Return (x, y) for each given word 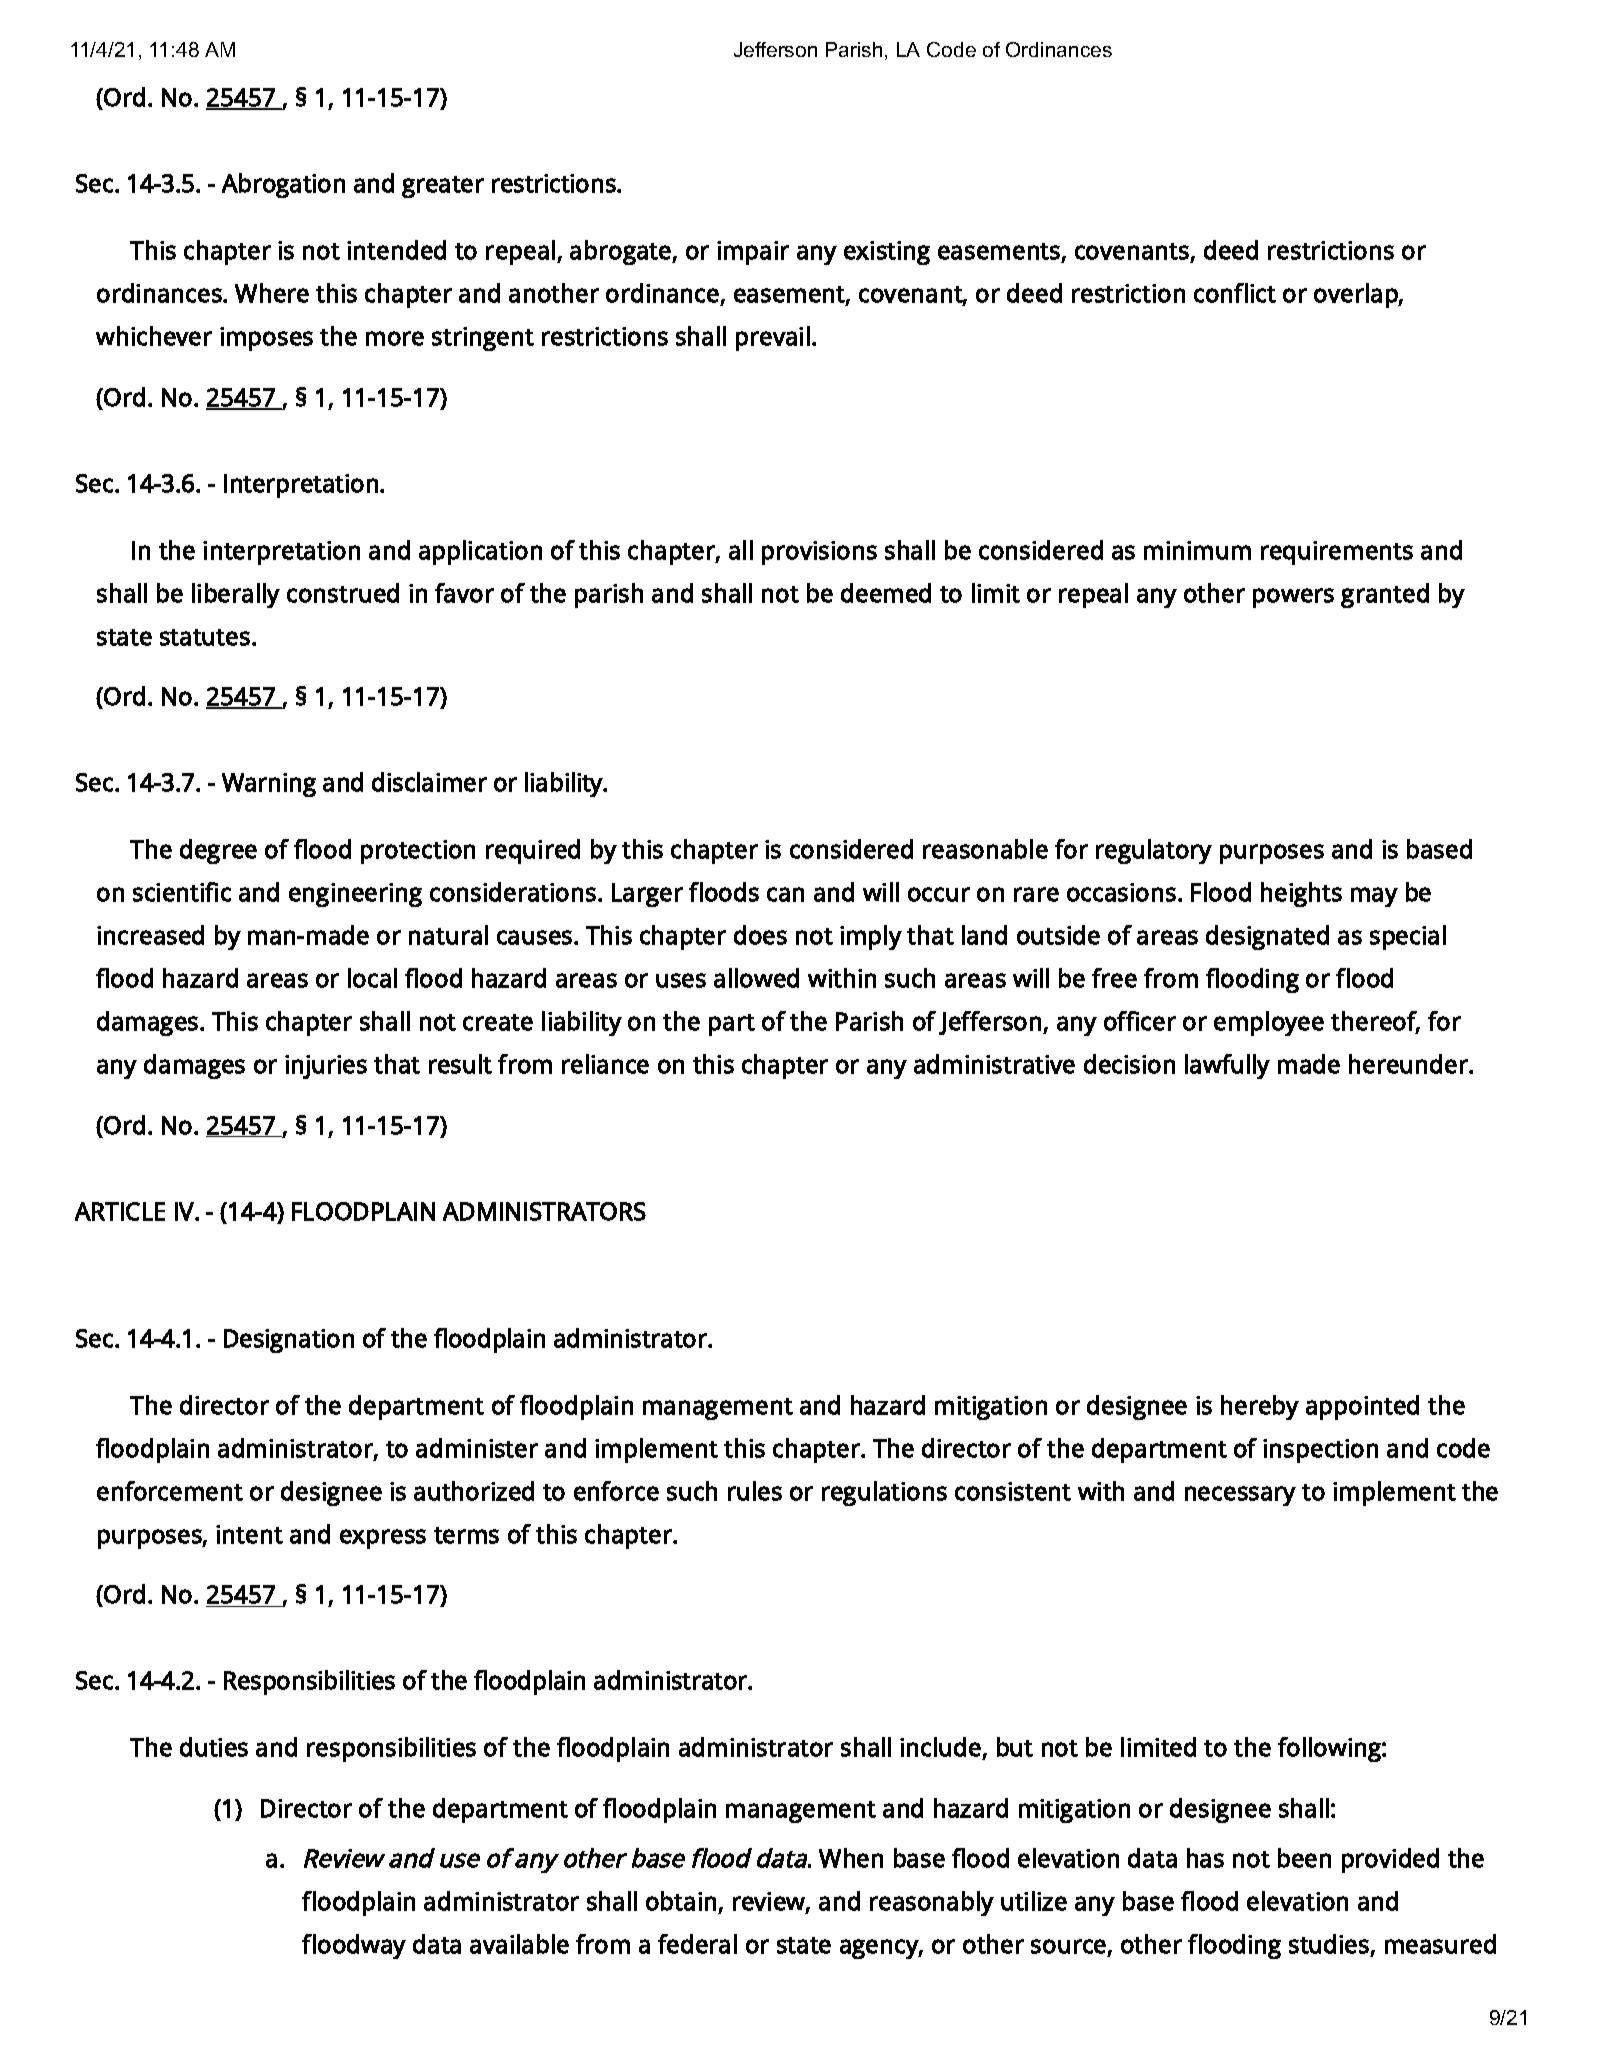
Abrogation (283, 185)
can (785, 894)
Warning (269, 785)
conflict (1235, 293)
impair (753, 253)
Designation (289, 1341)
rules (755, 1491)
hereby (1260, 1407)
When (851, 1858)
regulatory (1154, 851)
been (1304, 1858)
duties (214, 1747)
